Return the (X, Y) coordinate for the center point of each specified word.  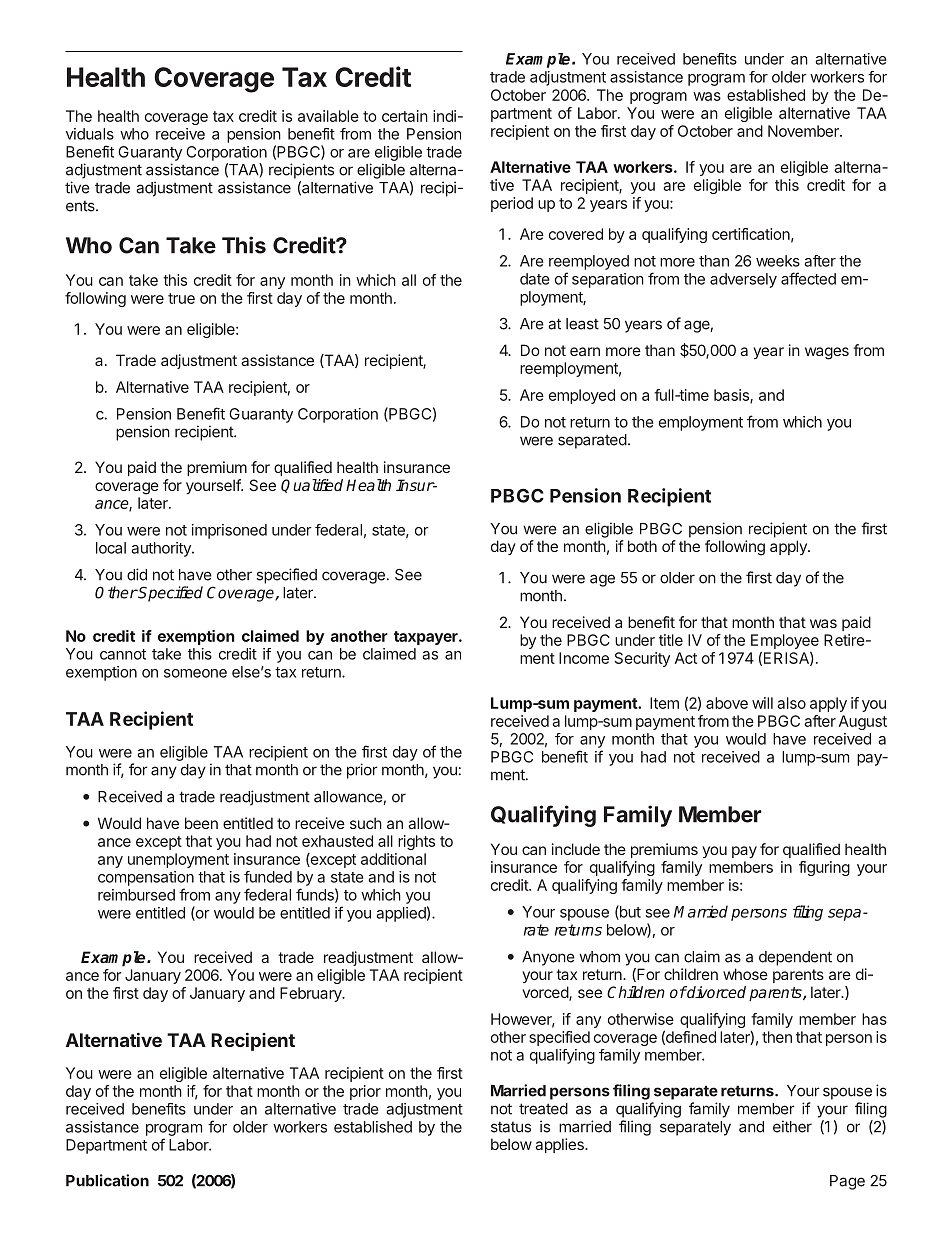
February (312, 994)
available (328, 116)
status (511, 1127)
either (792, 1126)
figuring (824, 868)
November (804, 131)
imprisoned (229, 531)
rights (416, 842)
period (512, 204)
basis (732, 396)
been (201, 823)
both (642, 546)
